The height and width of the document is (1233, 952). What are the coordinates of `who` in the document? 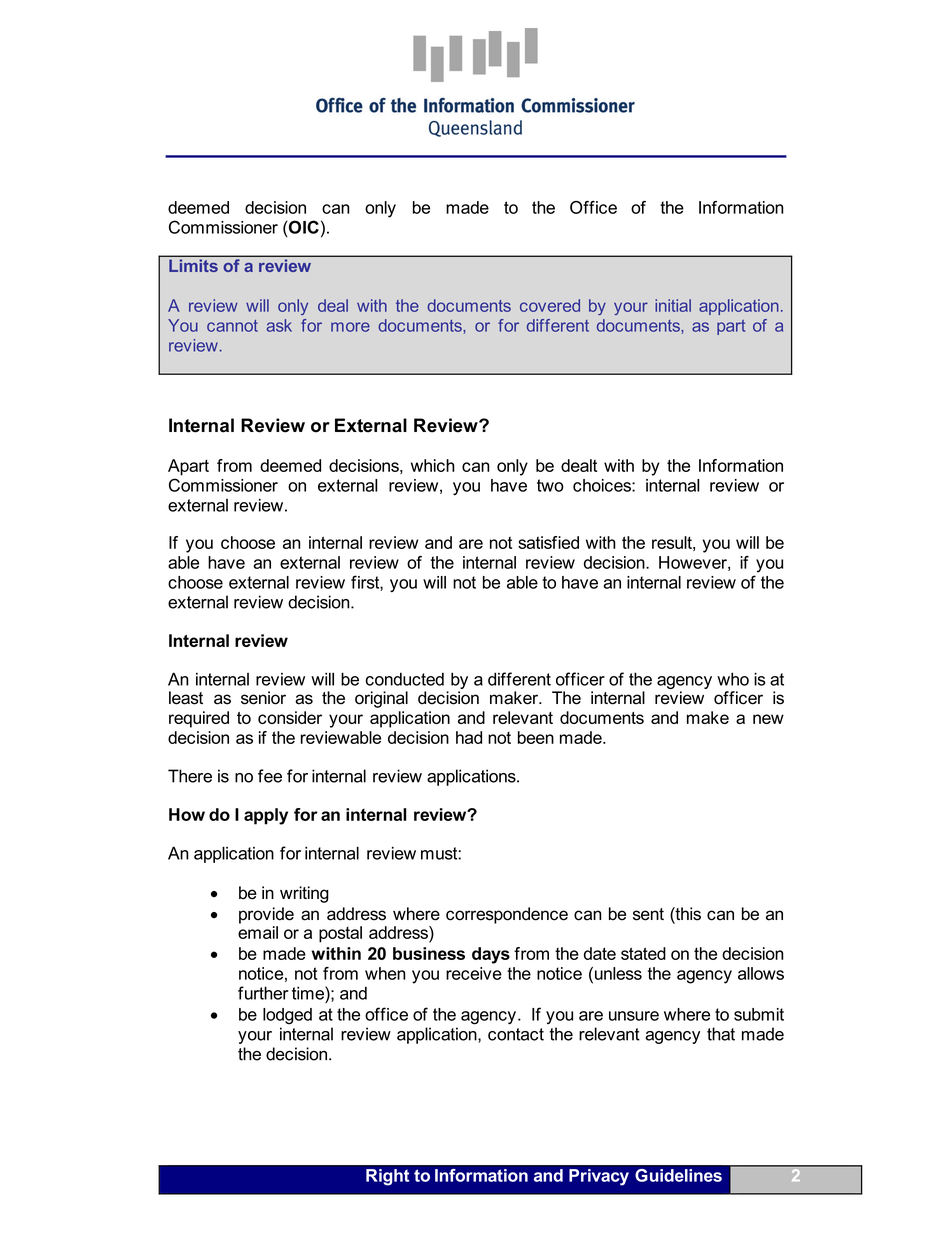 It's located at (733, 679).
